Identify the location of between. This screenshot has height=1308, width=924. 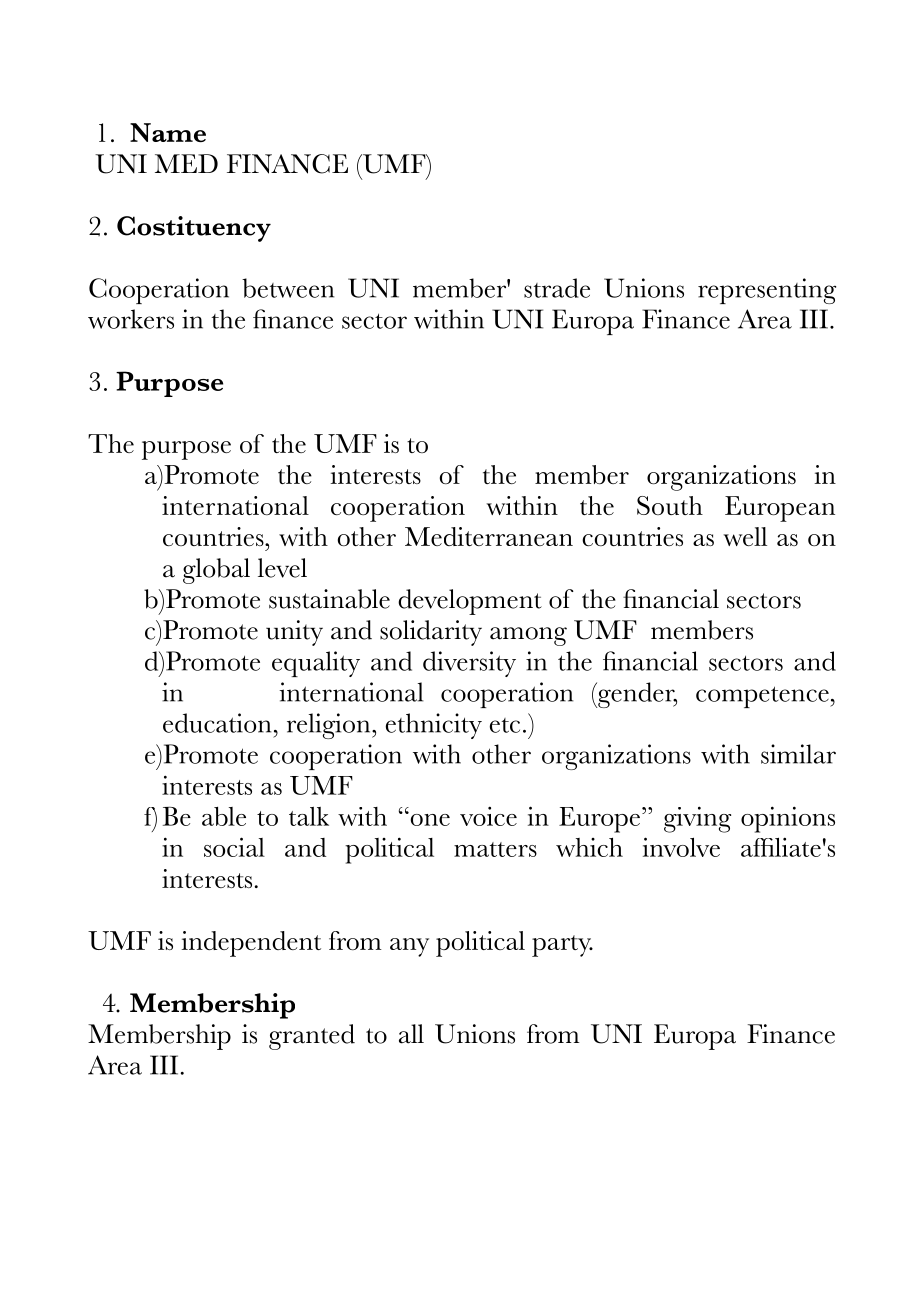
(288, 288).
